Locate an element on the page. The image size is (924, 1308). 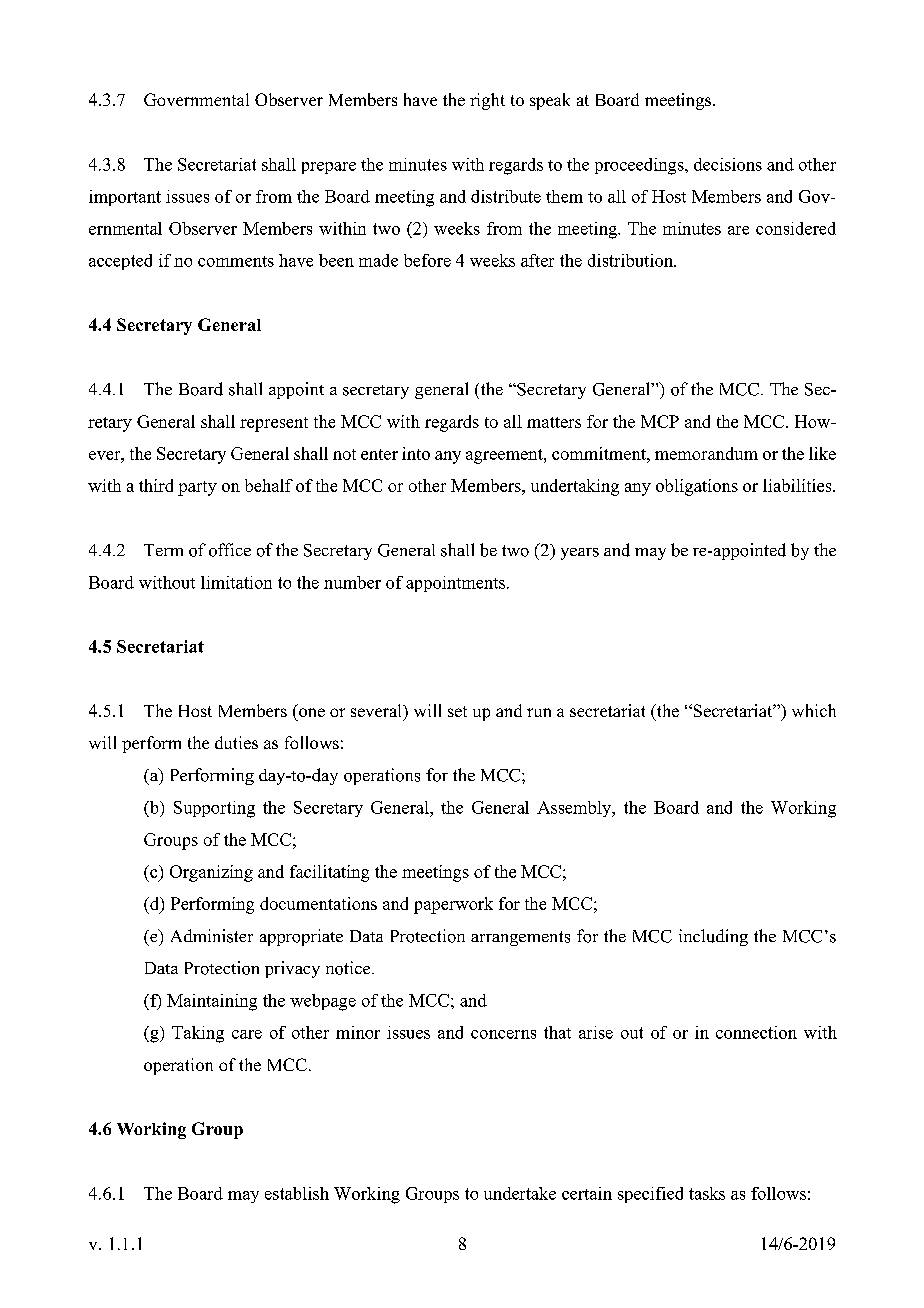
establish is located at coordinates (297, 1193).
